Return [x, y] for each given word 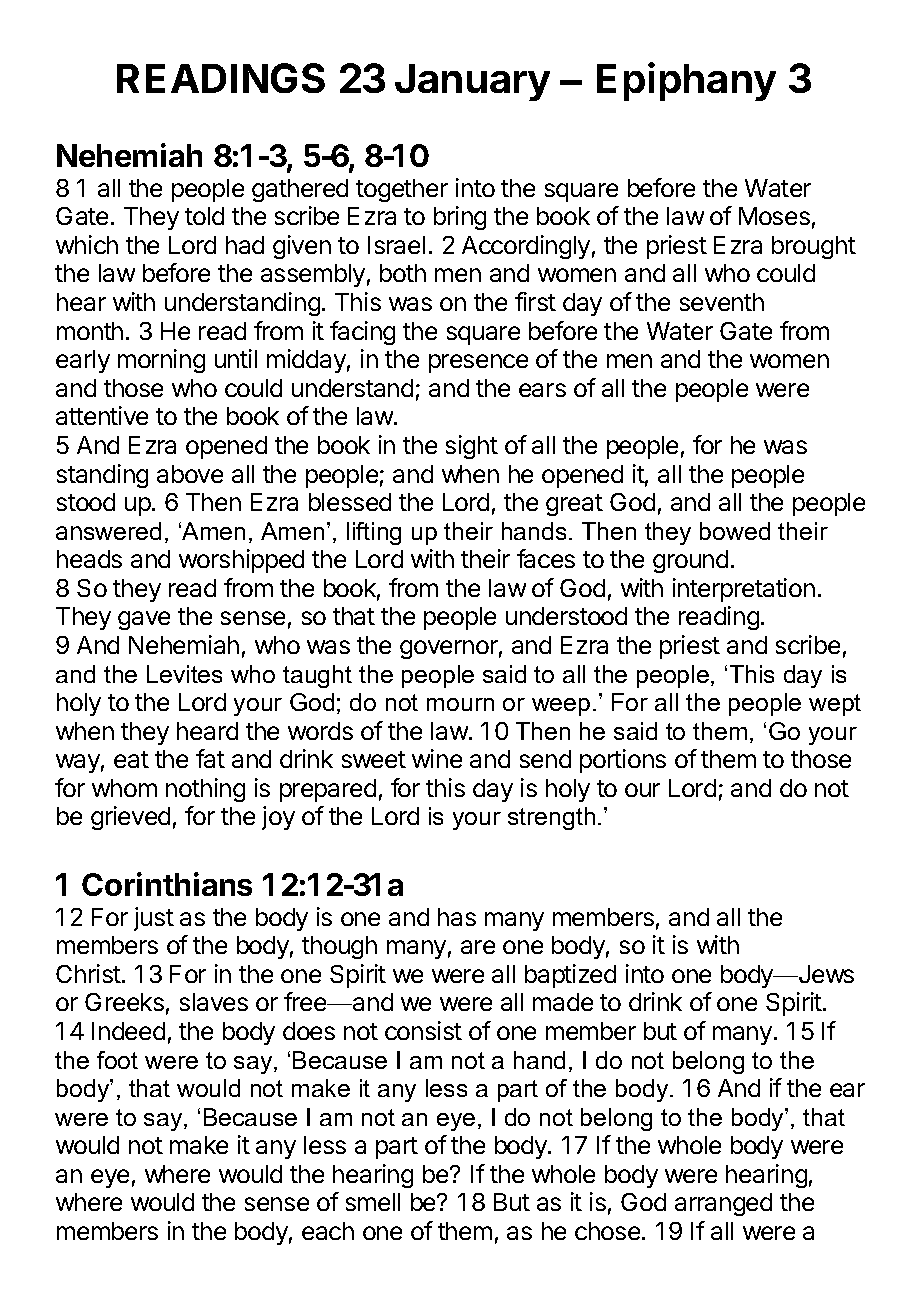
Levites [184, 674]
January [472, 82]
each [328, 1231]
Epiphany [686, 81]
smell [373, 1202]
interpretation [744, 590]
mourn [460, 704]
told [204, 216]
